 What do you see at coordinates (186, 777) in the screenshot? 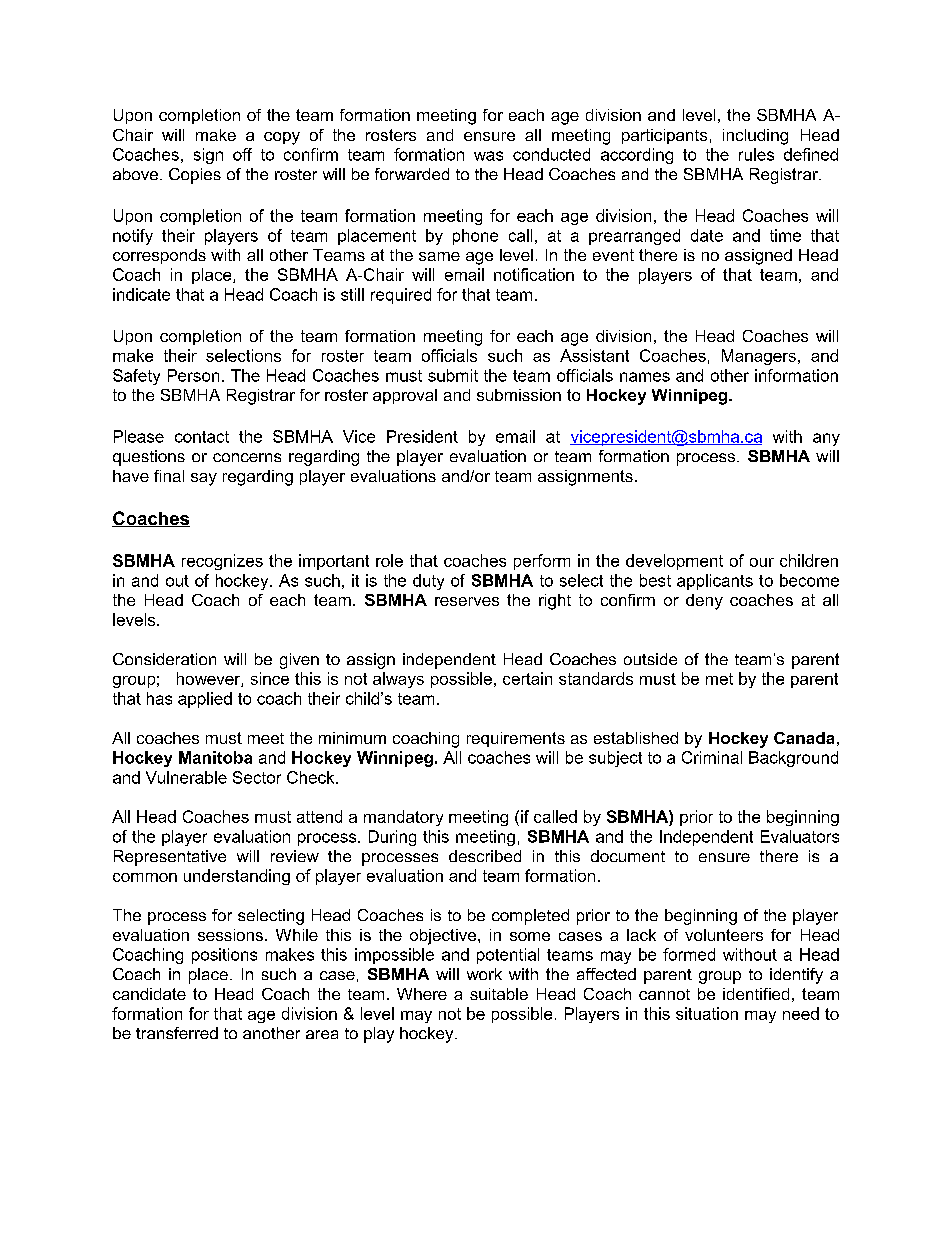
I see `Vulnerable` at bounding box center [186, 777].
